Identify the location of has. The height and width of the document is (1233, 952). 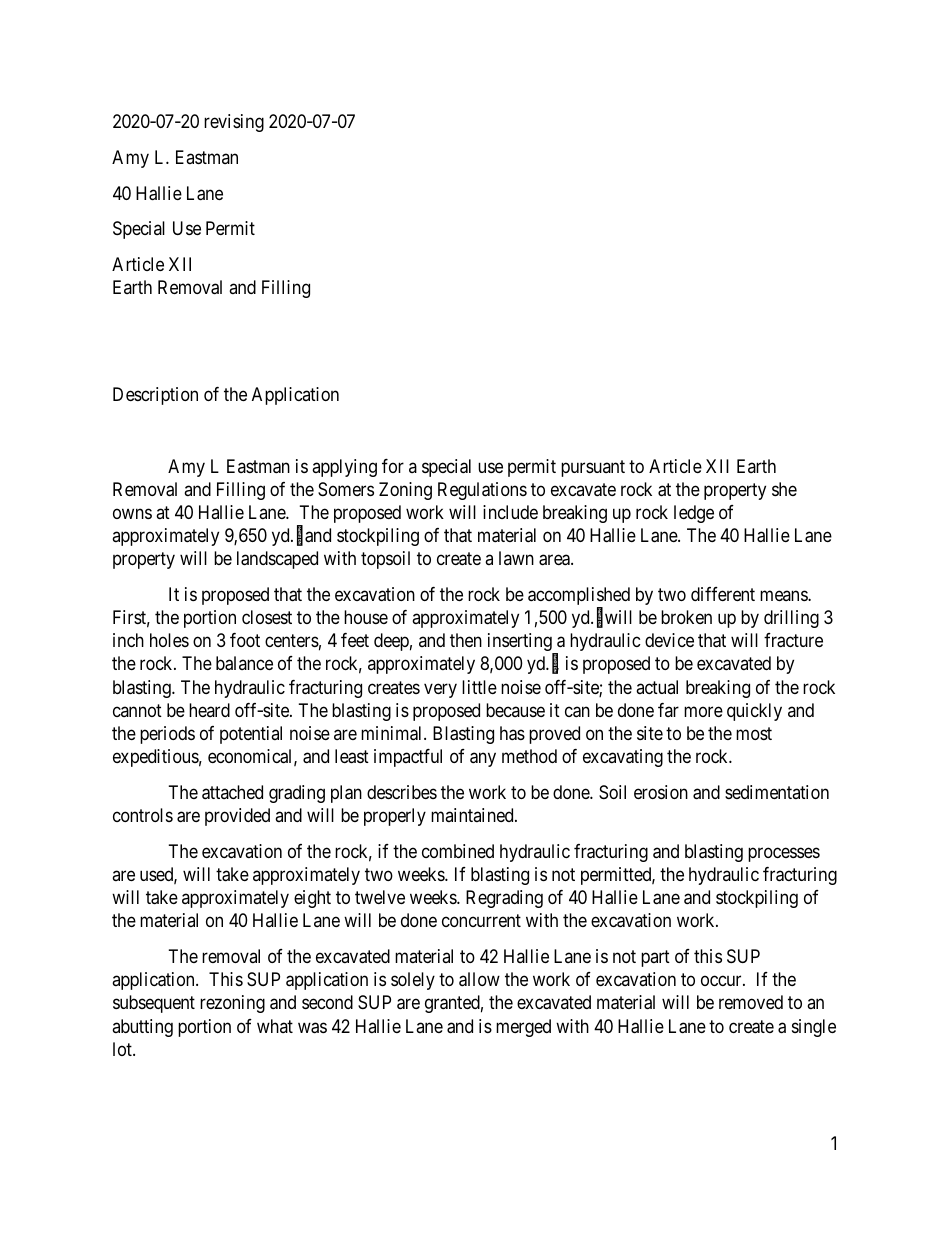
(512, 733).
